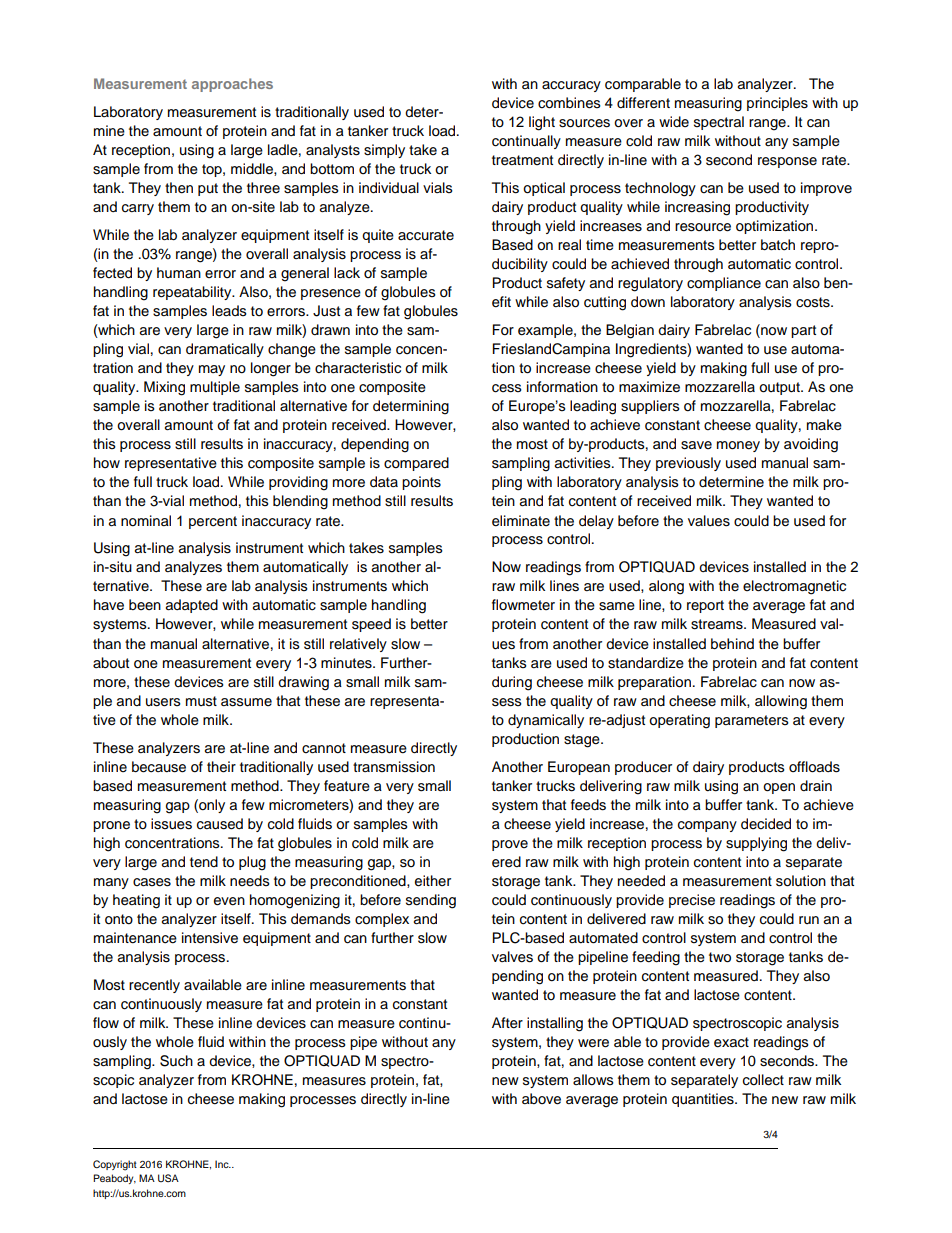  I want to click on decided, so click(766, 824).
